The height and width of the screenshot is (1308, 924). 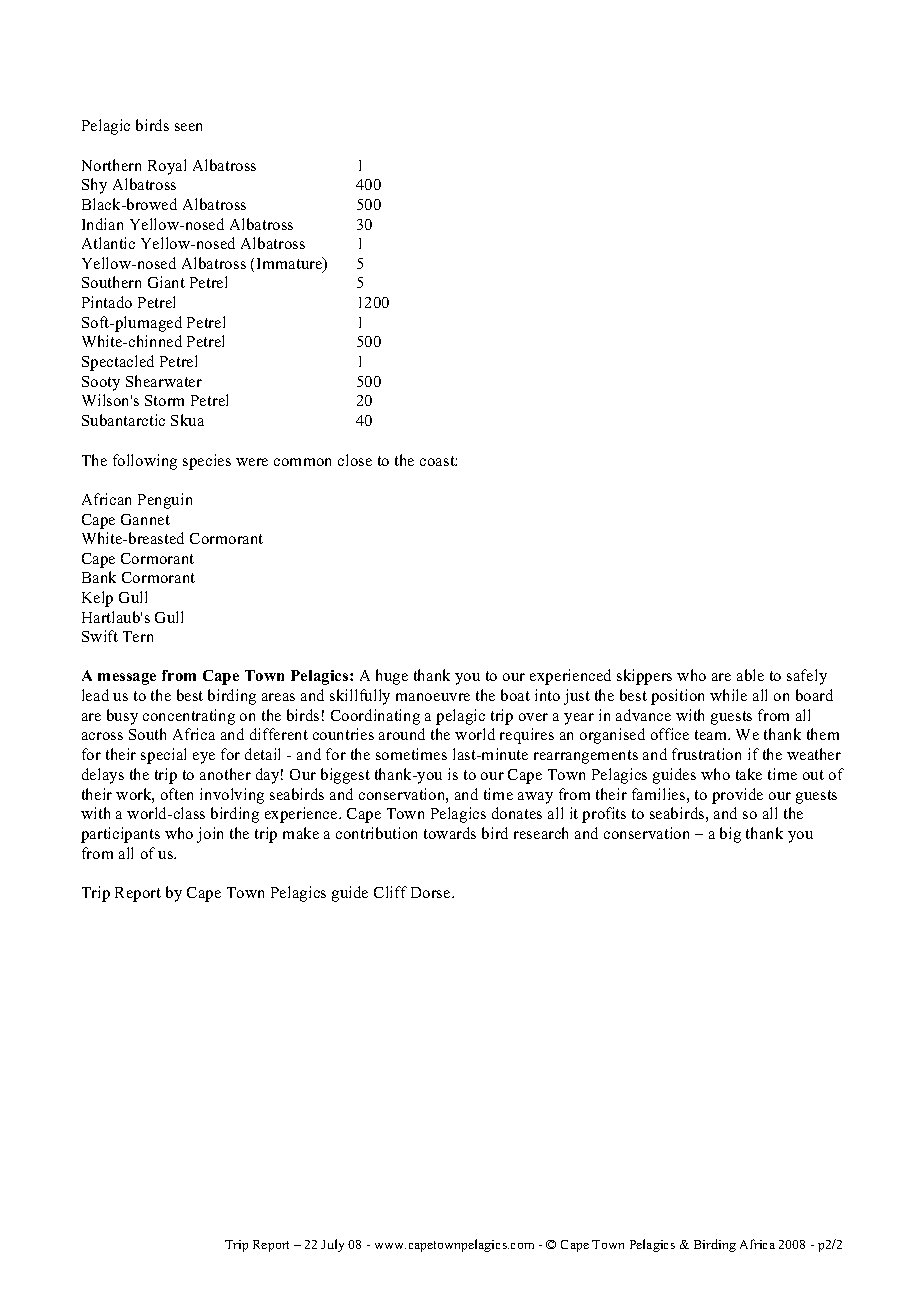 What do you see at coordinates (167, 167) in the screenshot?
I see `Royal` at bounding box center [167, 167].
